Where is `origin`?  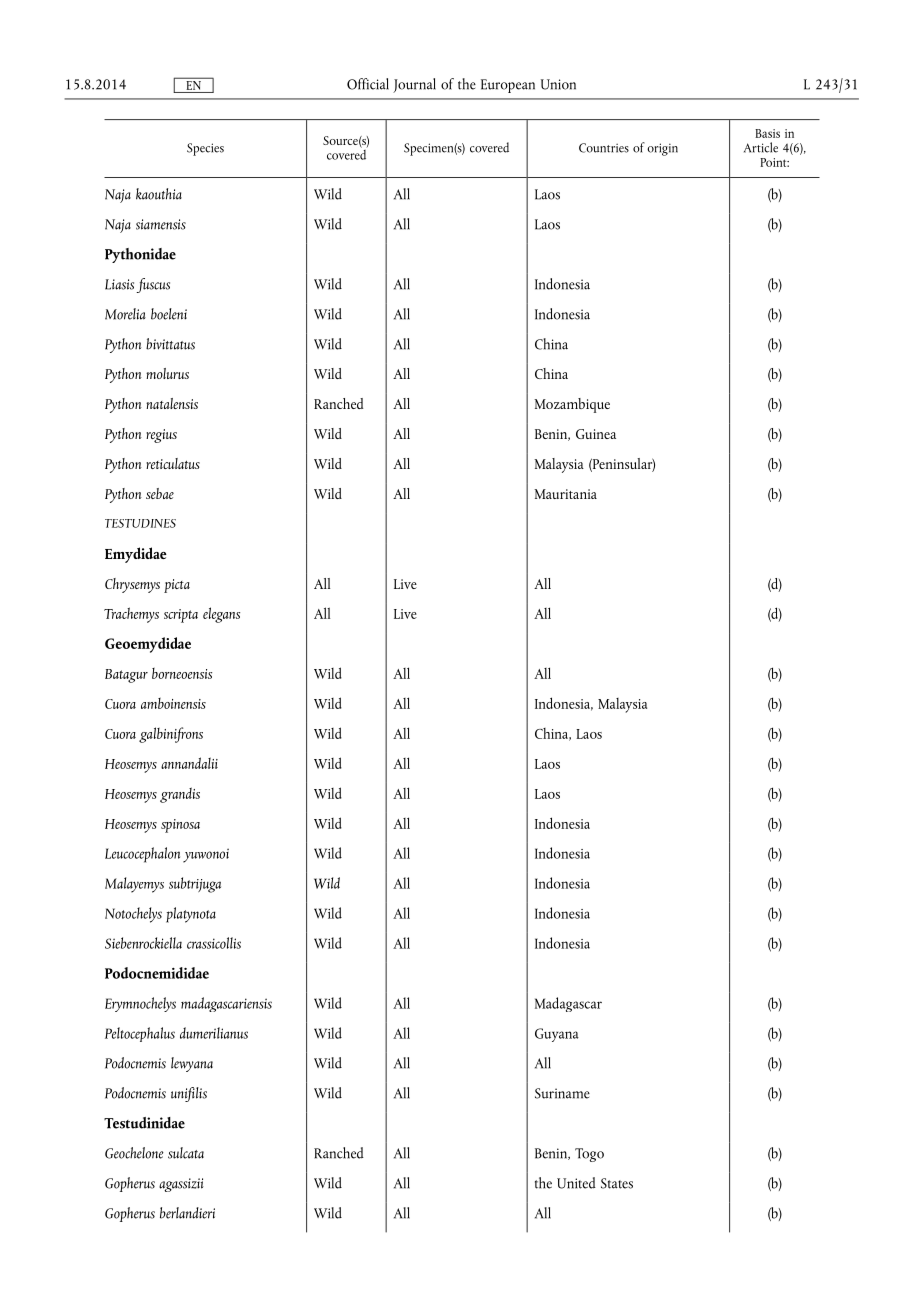 origin is located at coordinates (662, 149).
